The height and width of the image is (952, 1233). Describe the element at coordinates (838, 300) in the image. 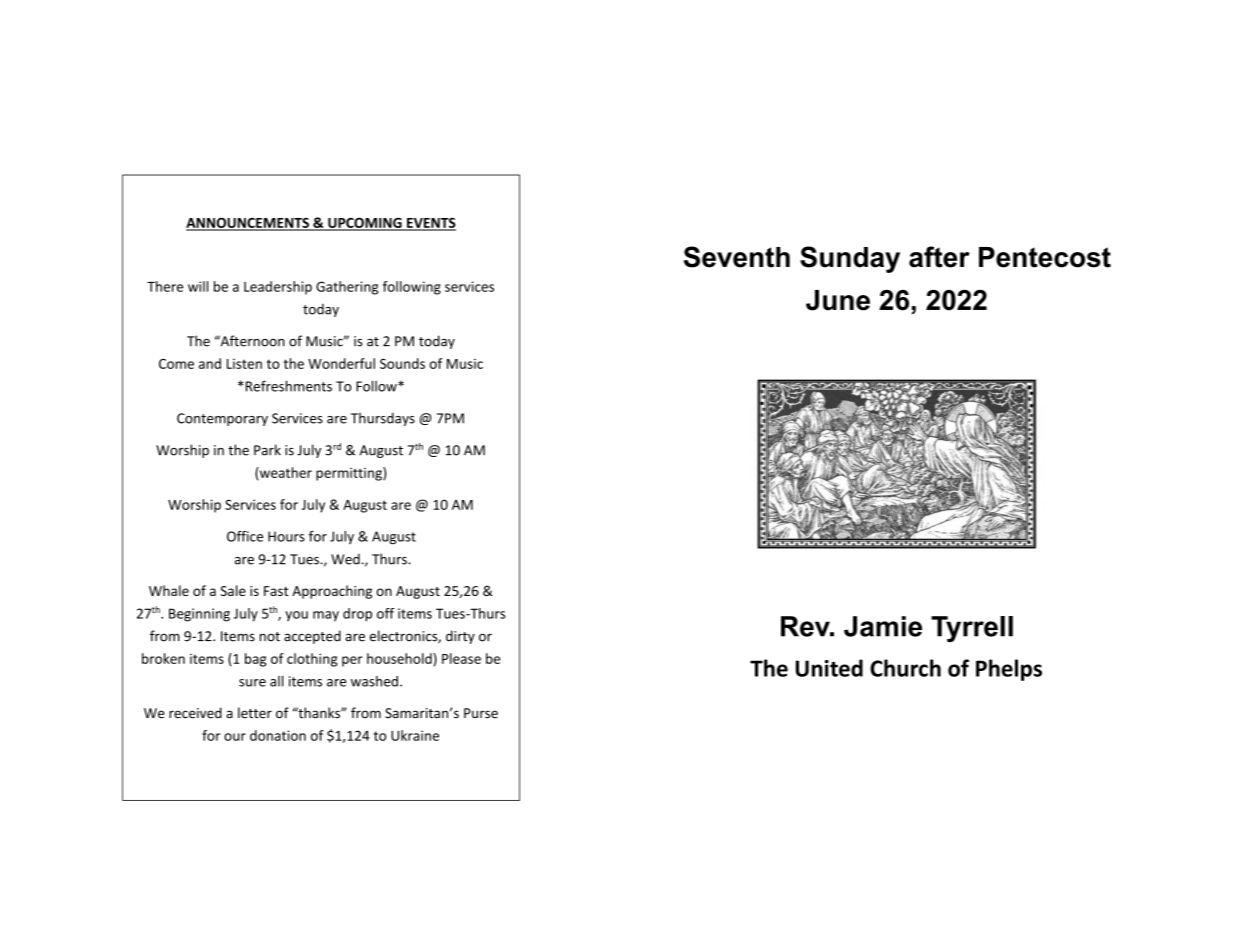

I see `June` at that location.
